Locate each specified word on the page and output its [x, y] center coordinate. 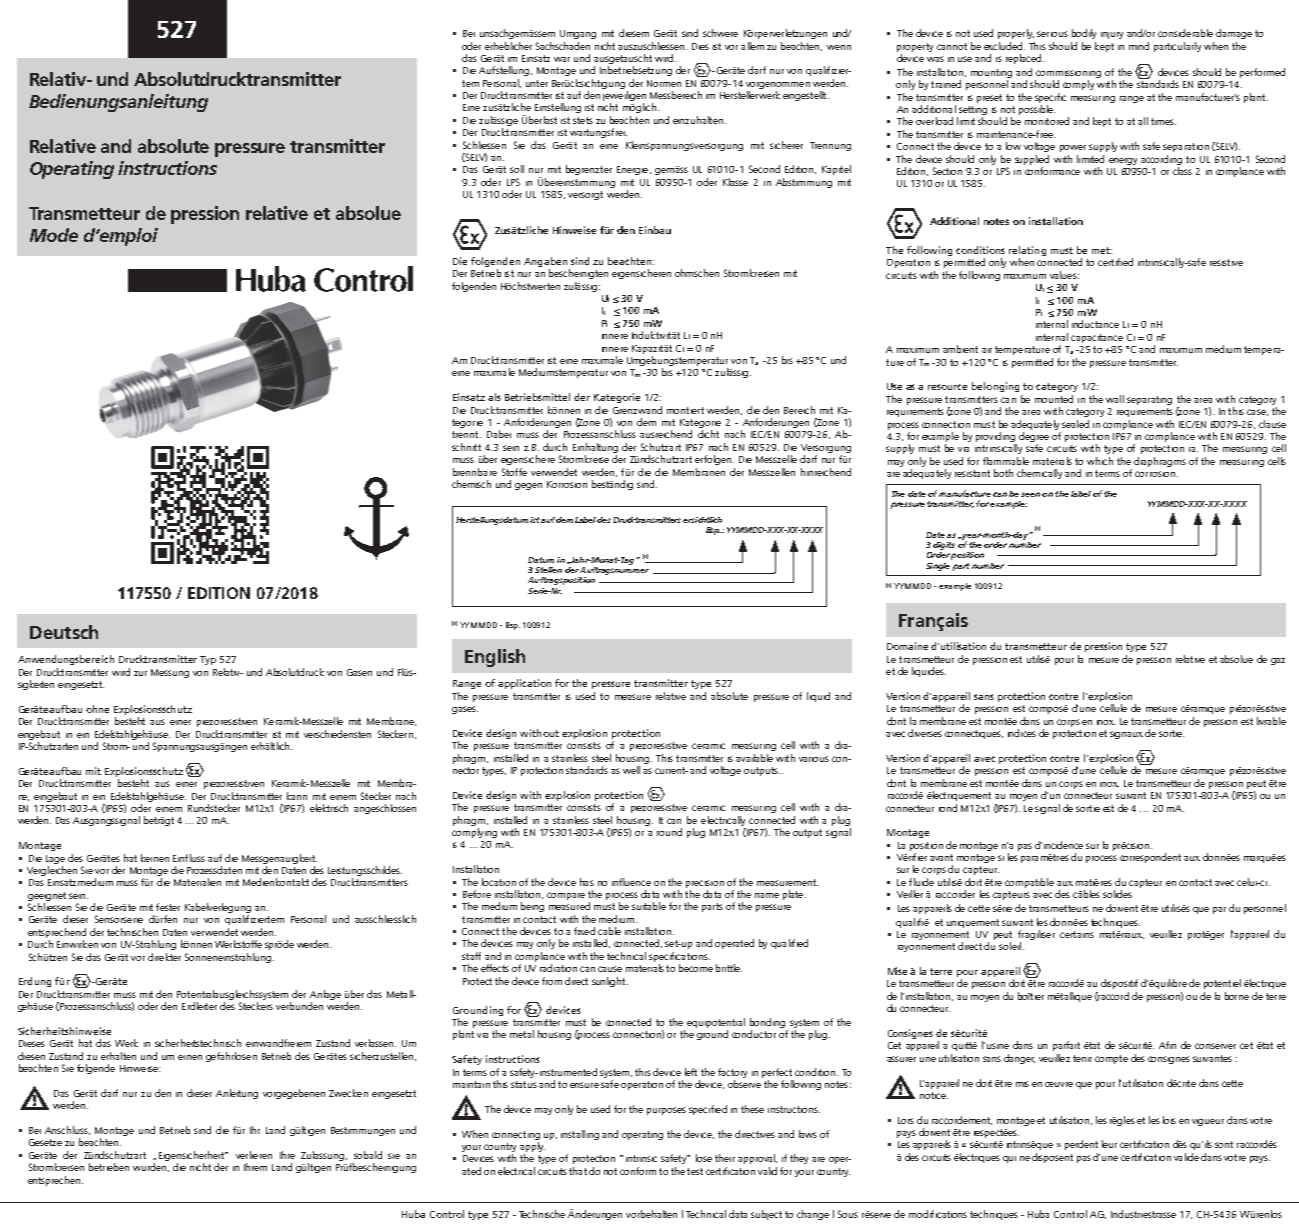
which [1100, 461]
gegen [528, 486]
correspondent [1150, 858]
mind [1139, 46]
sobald [368, 1155]
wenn [839, 47]
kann [297, 796]
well [631, 770]
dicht [708, 434]
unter [537, 83]
